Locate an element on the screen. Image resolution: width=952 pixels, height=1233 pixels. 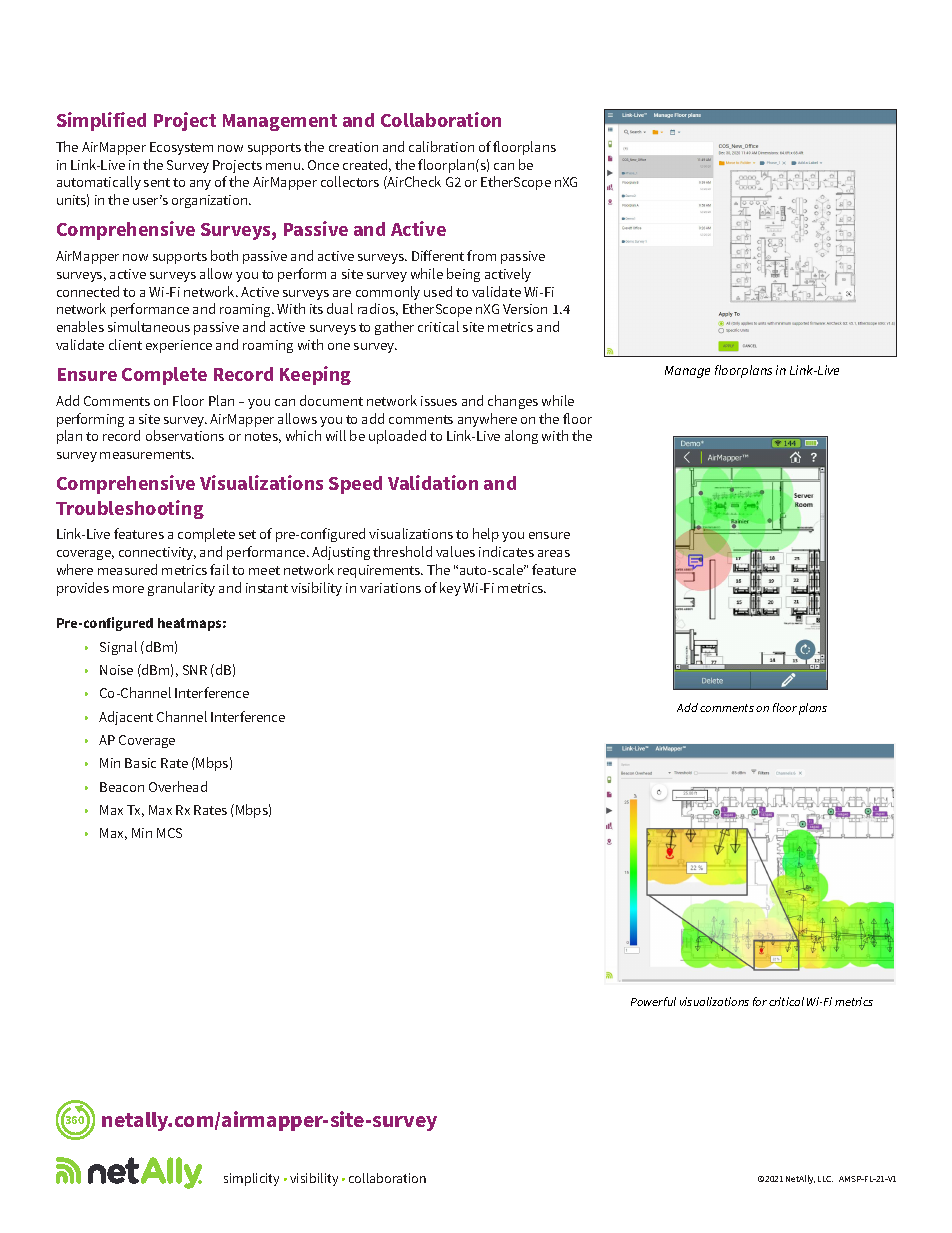
from is located at coordinates (481, 255).
